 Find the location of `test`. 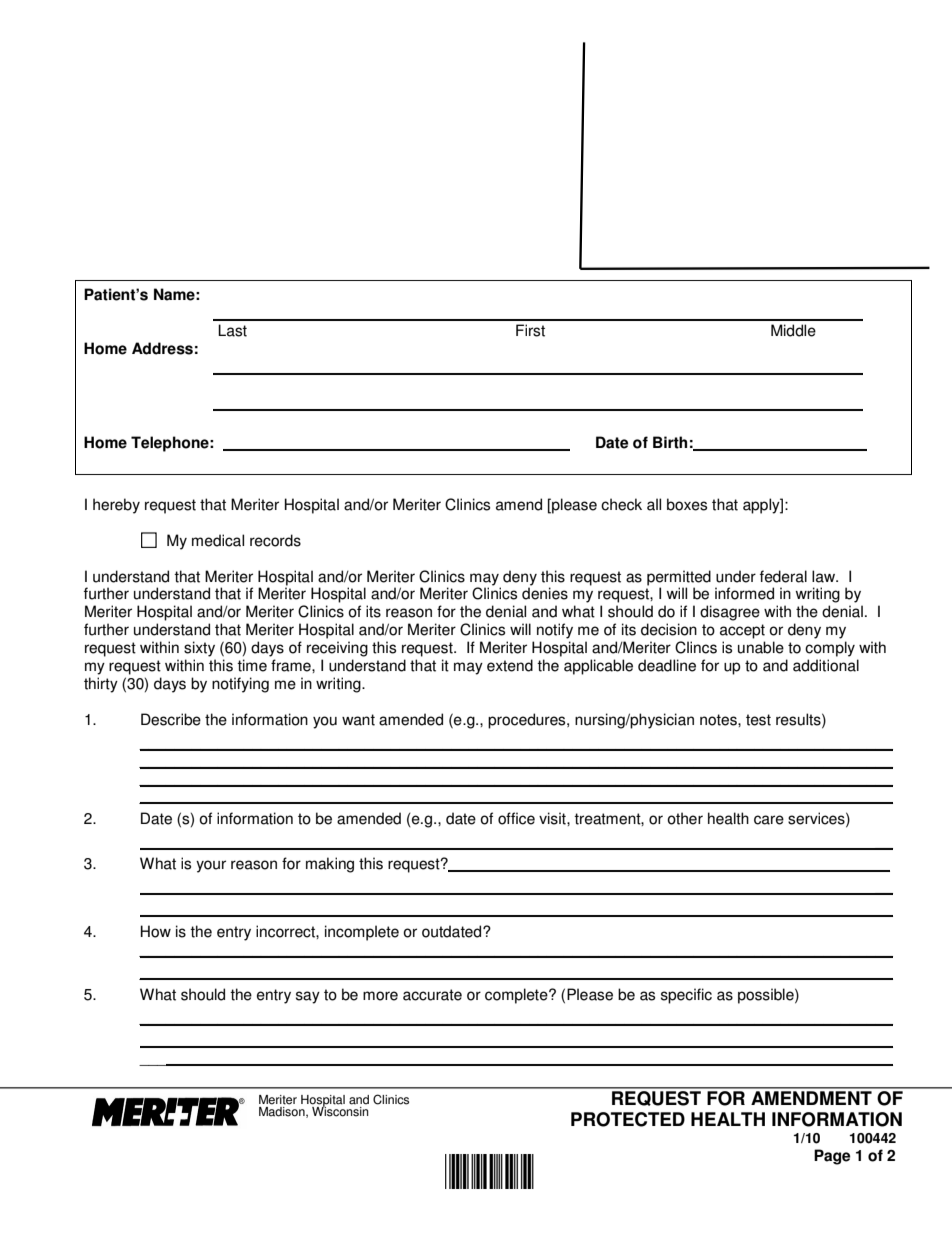

test is located at coordinates (758, 720).
